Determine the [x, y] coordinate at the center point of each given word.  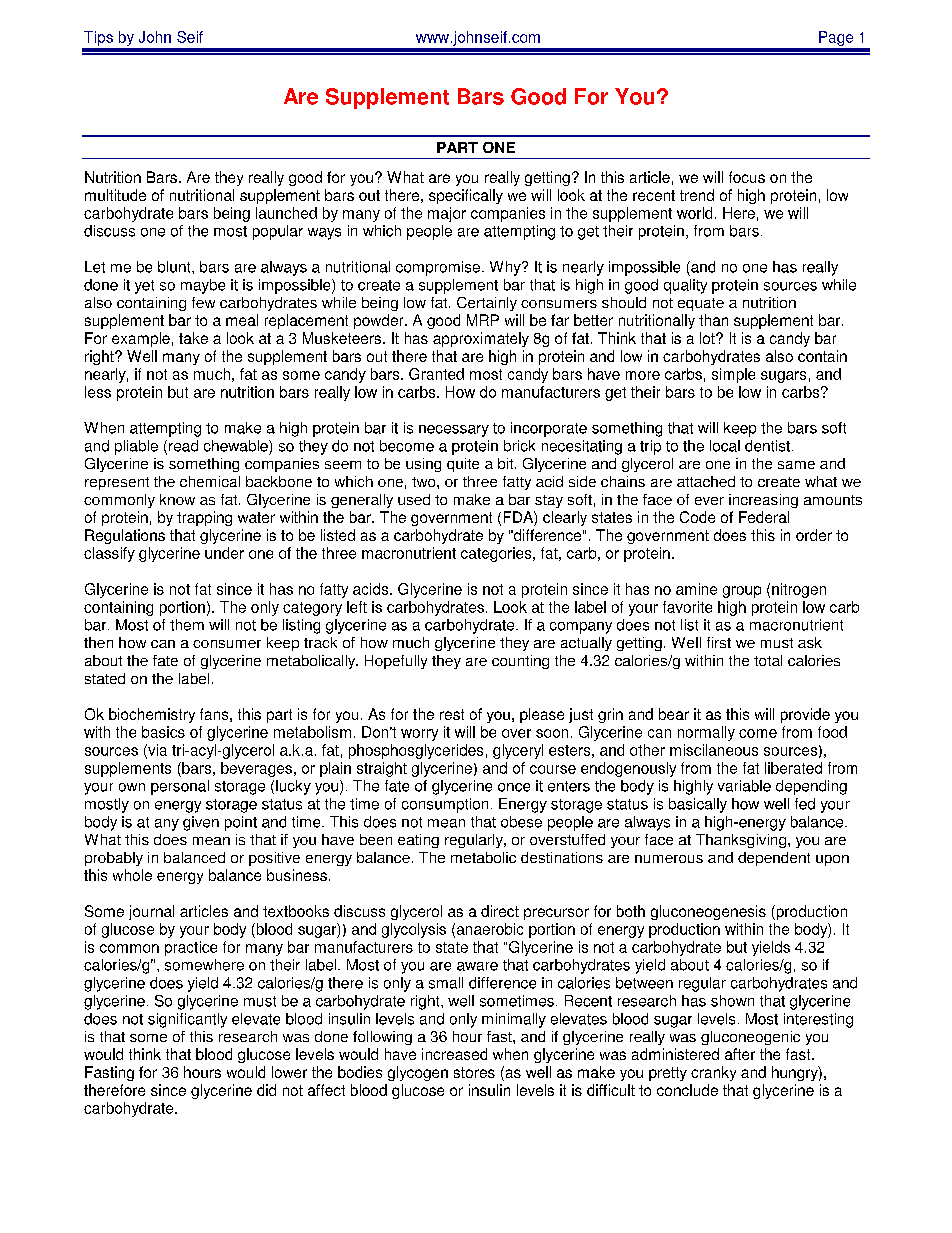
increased [454, 1054]
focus [747, 177]
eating [418, 841]
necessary [454, 431]
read [183, 446]
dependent [774, 859]
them [187, 625]
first [719, 642]
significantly [187, 1020]
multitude [115, 195]
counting [520, 662]
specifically [466, 196]
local [725, 446]
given [201, 823]
